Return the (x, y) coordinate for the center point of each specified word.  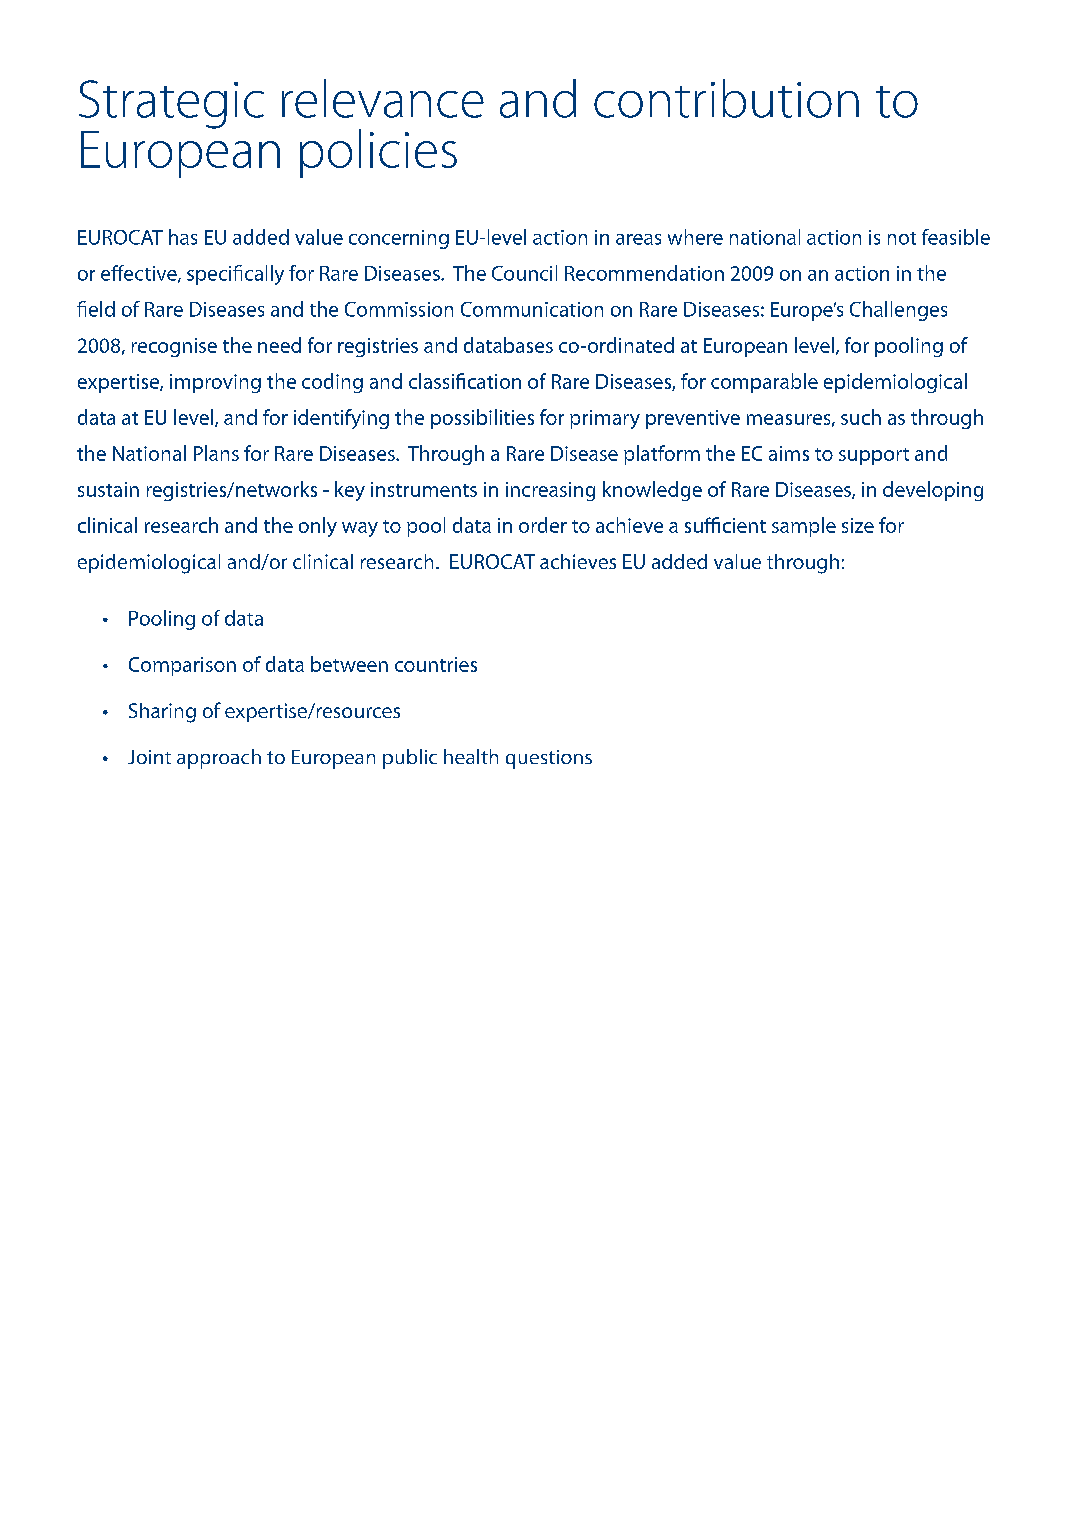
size (858, 525)
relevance (383, 98)
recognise (174, 347)
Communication (532, 309)
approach (219, 759)
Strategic (171, 104)
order (543, 525)
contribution (726, 98)
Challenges (898, 311)
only (318, 527)
